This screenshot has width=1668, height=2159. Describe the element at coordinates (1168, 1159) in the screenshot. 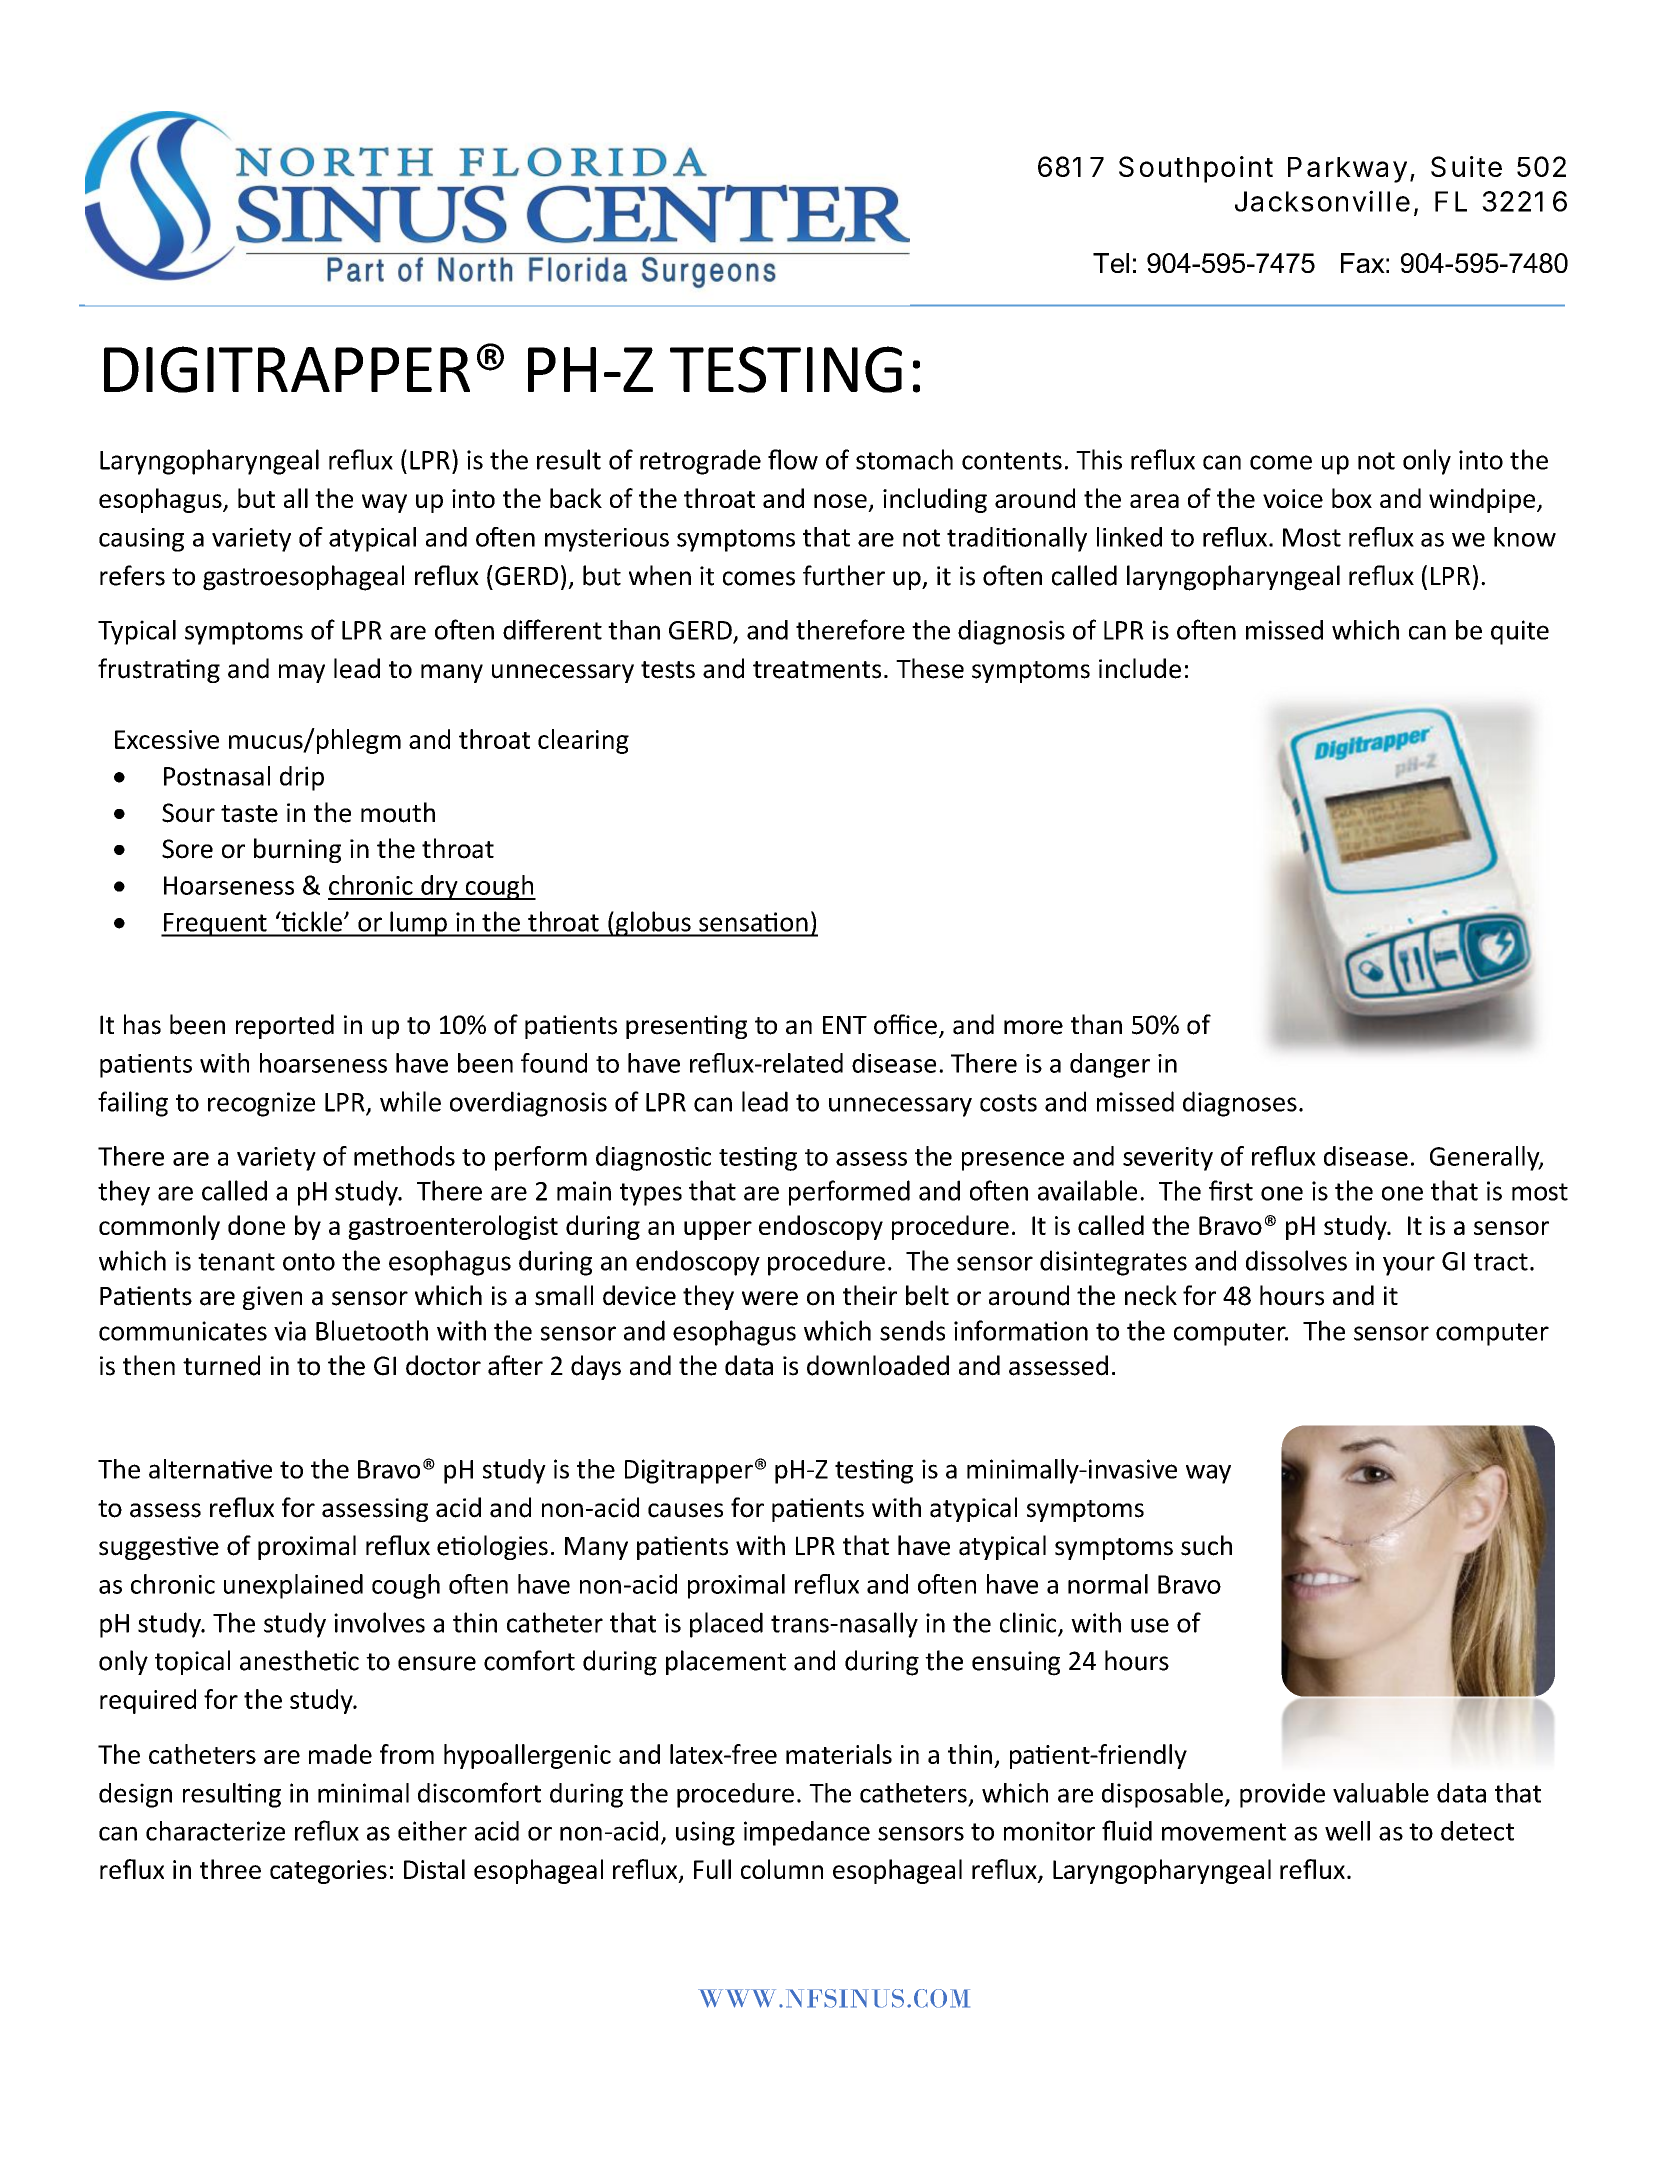

I see `severity` at that location.
